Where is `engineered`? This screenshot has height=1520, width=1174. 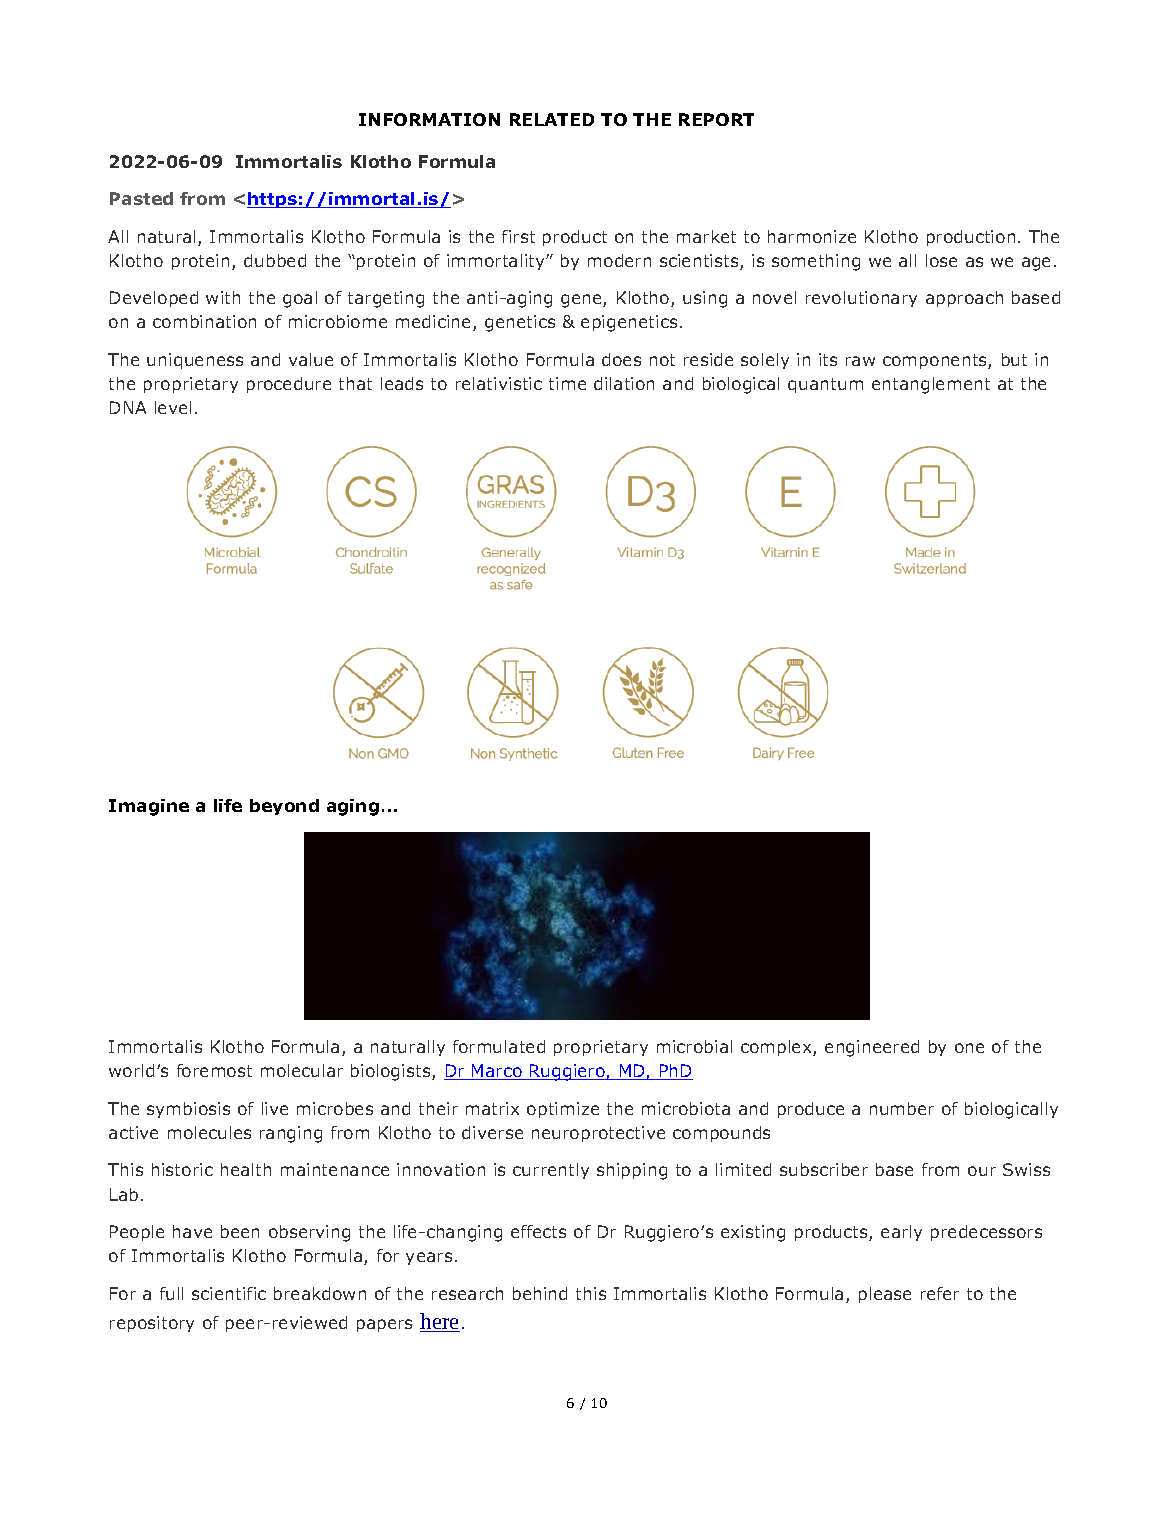 engineered is located at coordinates (872, 1048).
